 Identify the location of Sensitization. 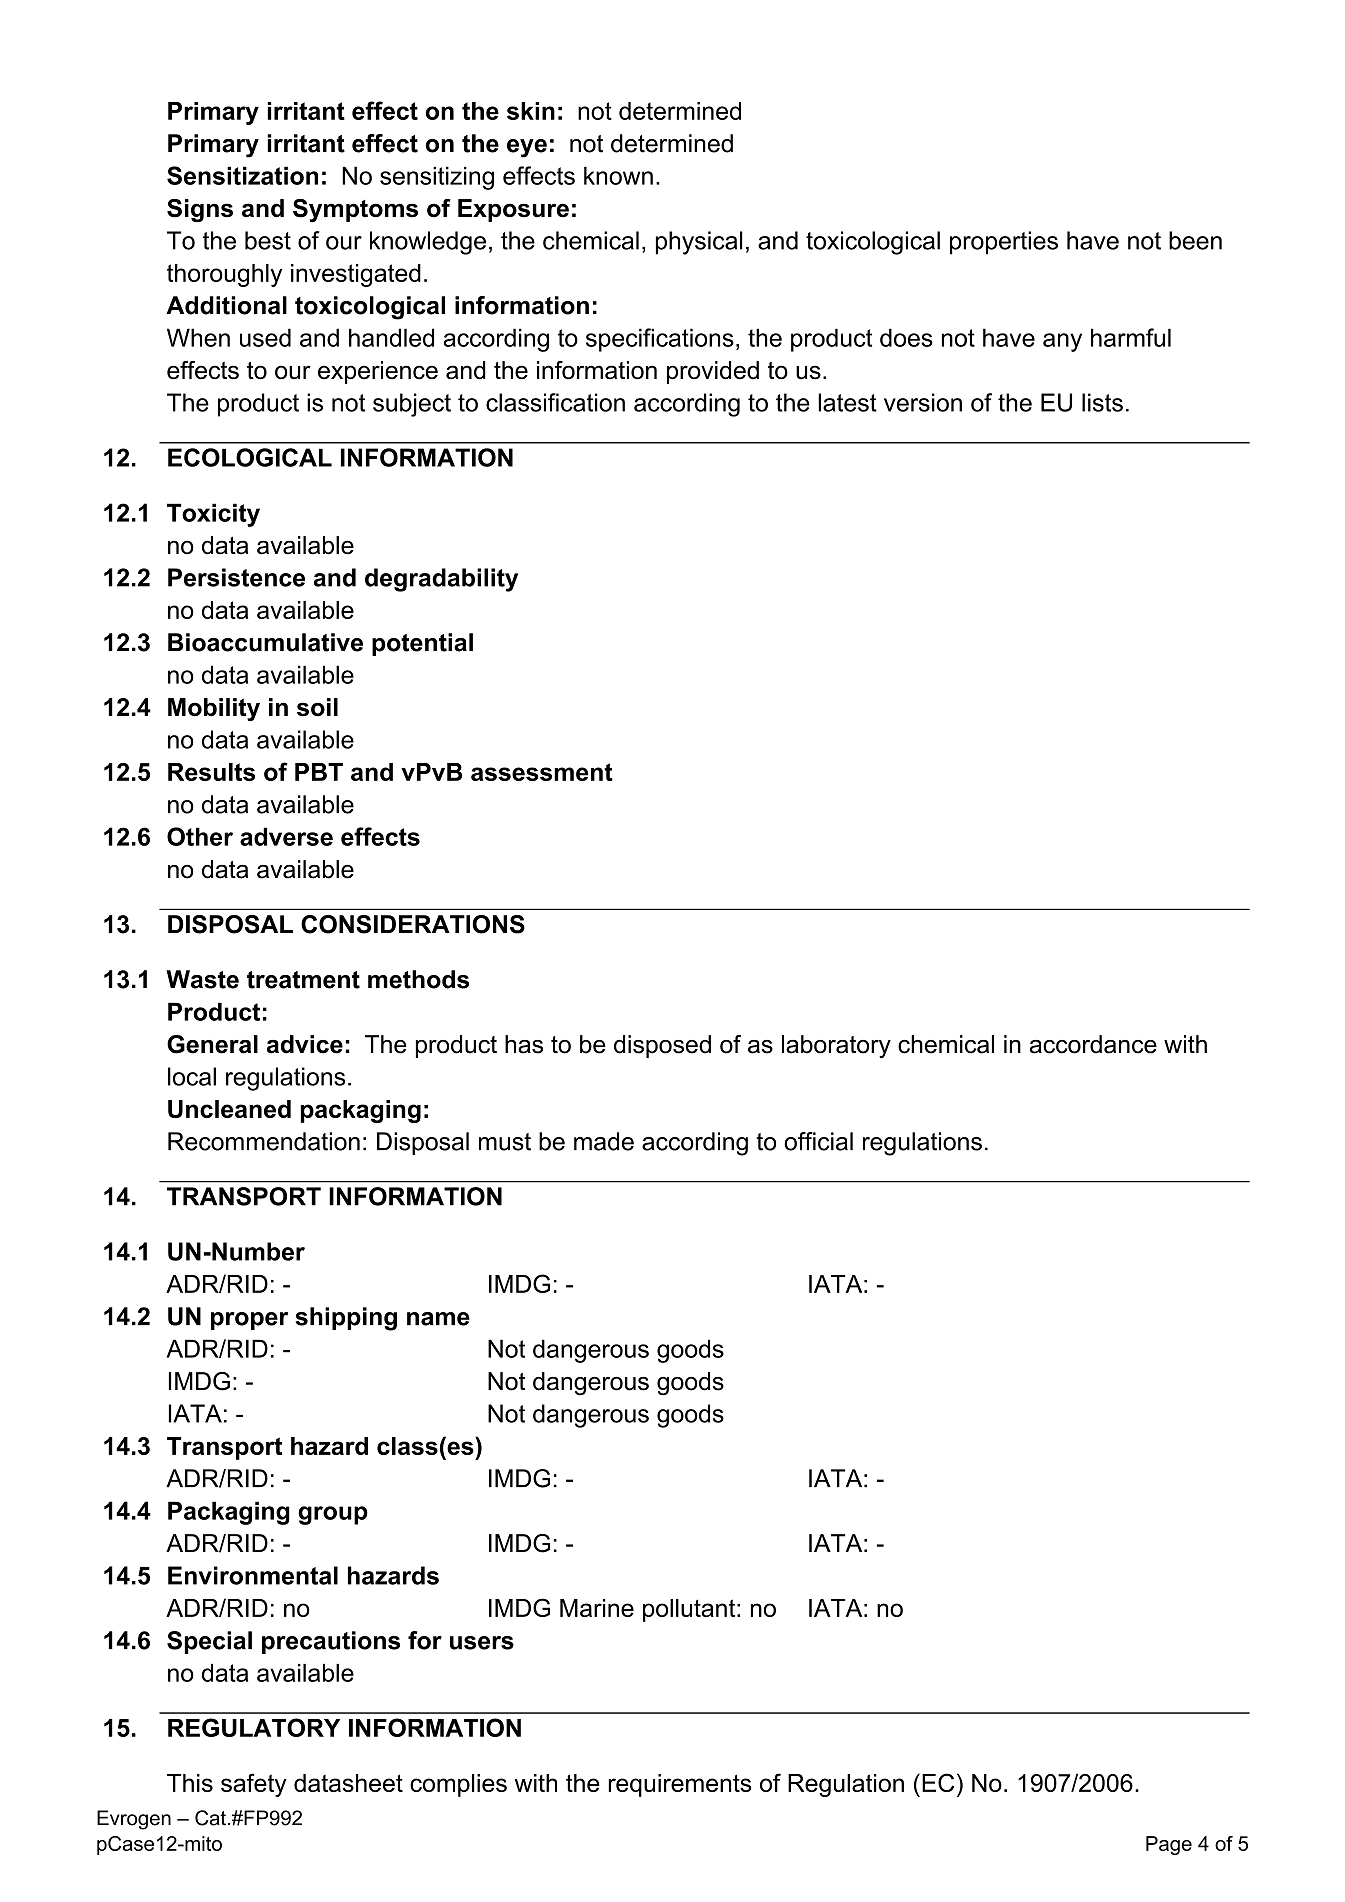
(242, 175).
